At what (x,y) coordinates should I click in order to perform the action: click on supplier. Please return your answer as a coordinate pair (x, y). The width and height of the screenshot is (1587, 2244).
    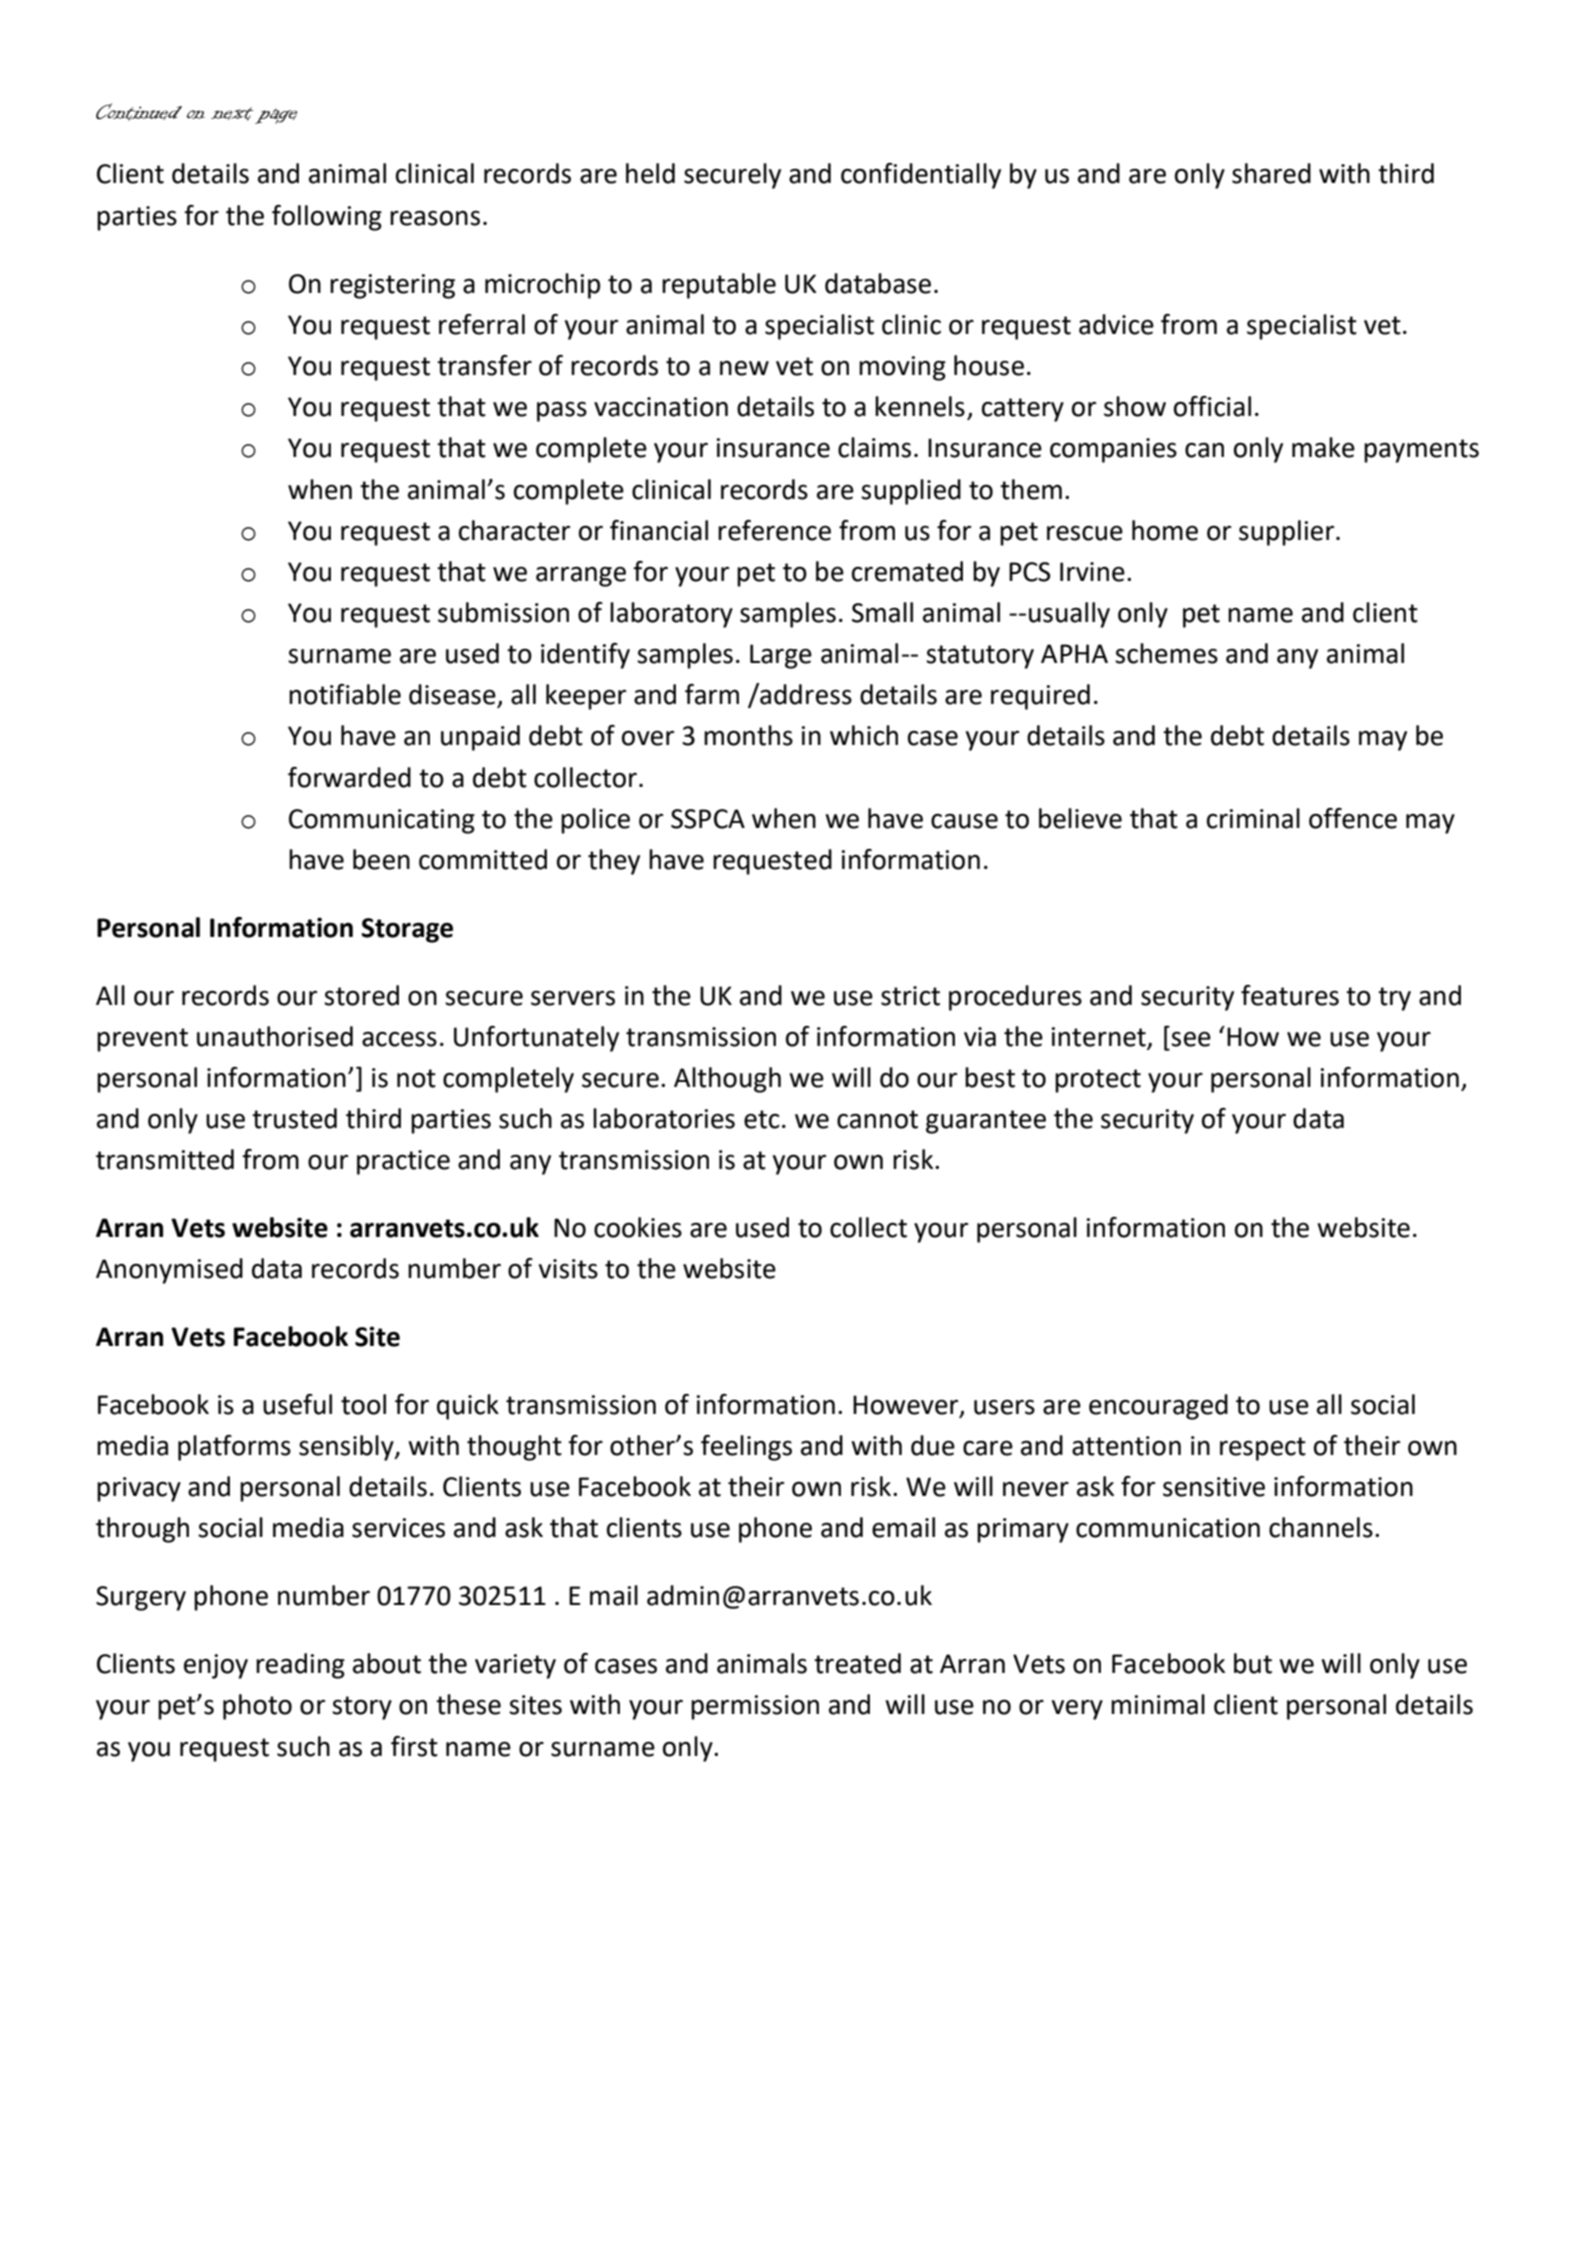
    Looking at the image, I should click on (1288, 533).
